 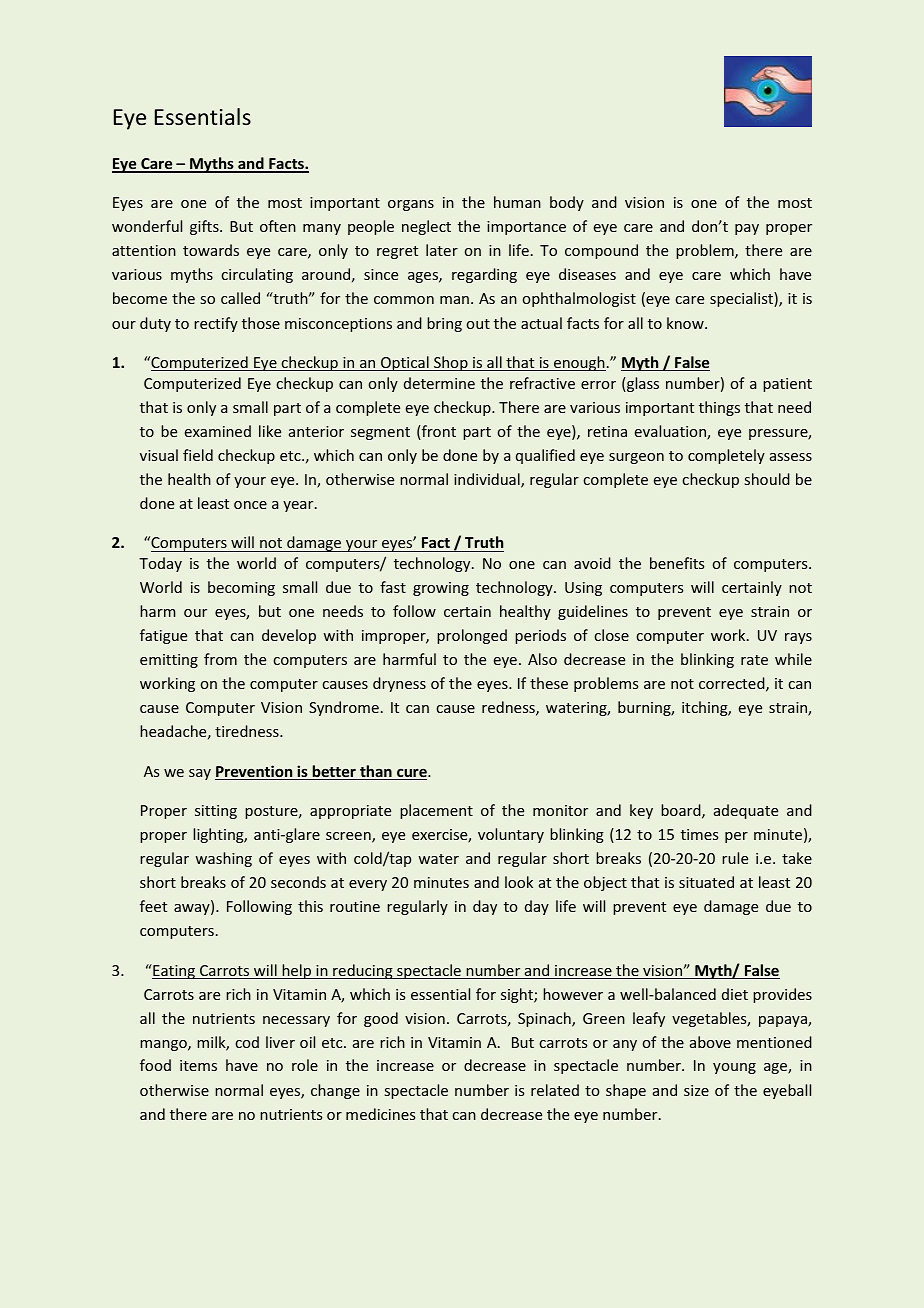 What do you see at coordinates (223, 859) in the page?
I see `washing` at bounding box center [223, 859].
